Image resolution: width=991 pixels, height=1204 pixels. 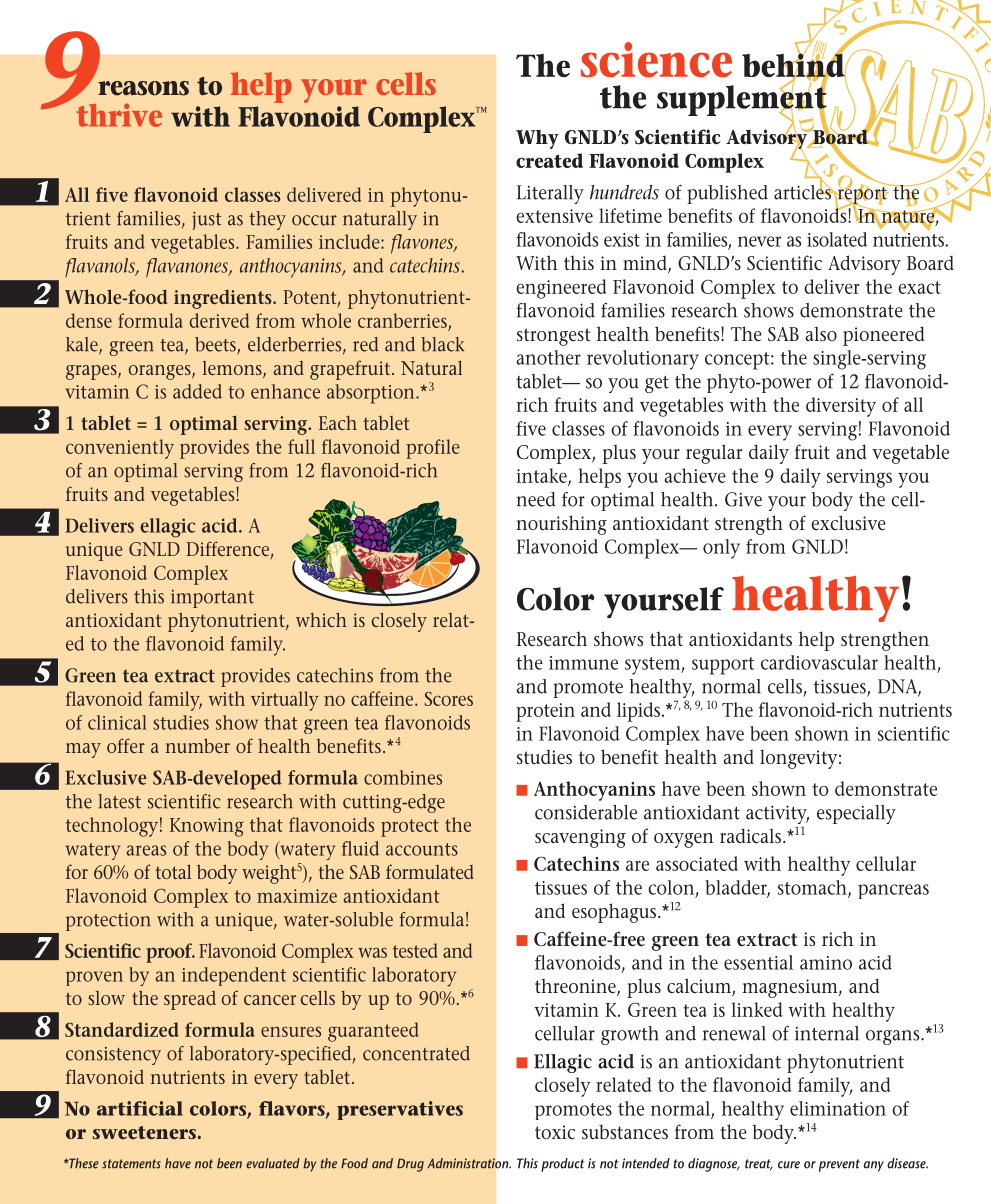 What do you see at coordinates (548, 357) in the image?
I see `another` at bounding box center [548, 357].
